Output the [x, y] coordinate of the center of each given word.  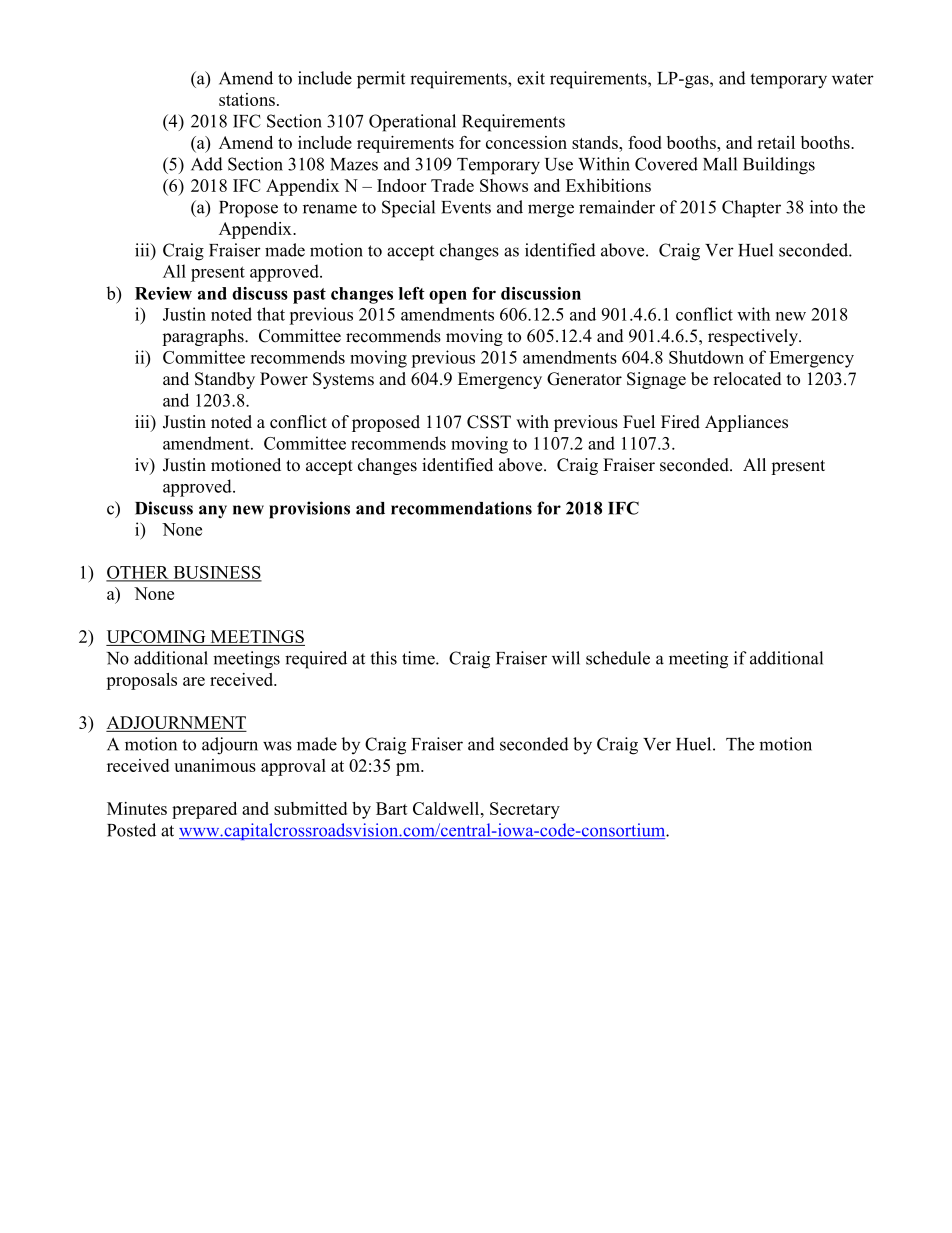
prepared [204, 810]
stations [247, 99]
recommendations [461, 508]
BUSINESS [216, 573]
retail [776, 142]
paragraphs [204, 337]
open [448, 297]
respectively [754, 337]
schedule [618, 658]
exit [531, 78]
